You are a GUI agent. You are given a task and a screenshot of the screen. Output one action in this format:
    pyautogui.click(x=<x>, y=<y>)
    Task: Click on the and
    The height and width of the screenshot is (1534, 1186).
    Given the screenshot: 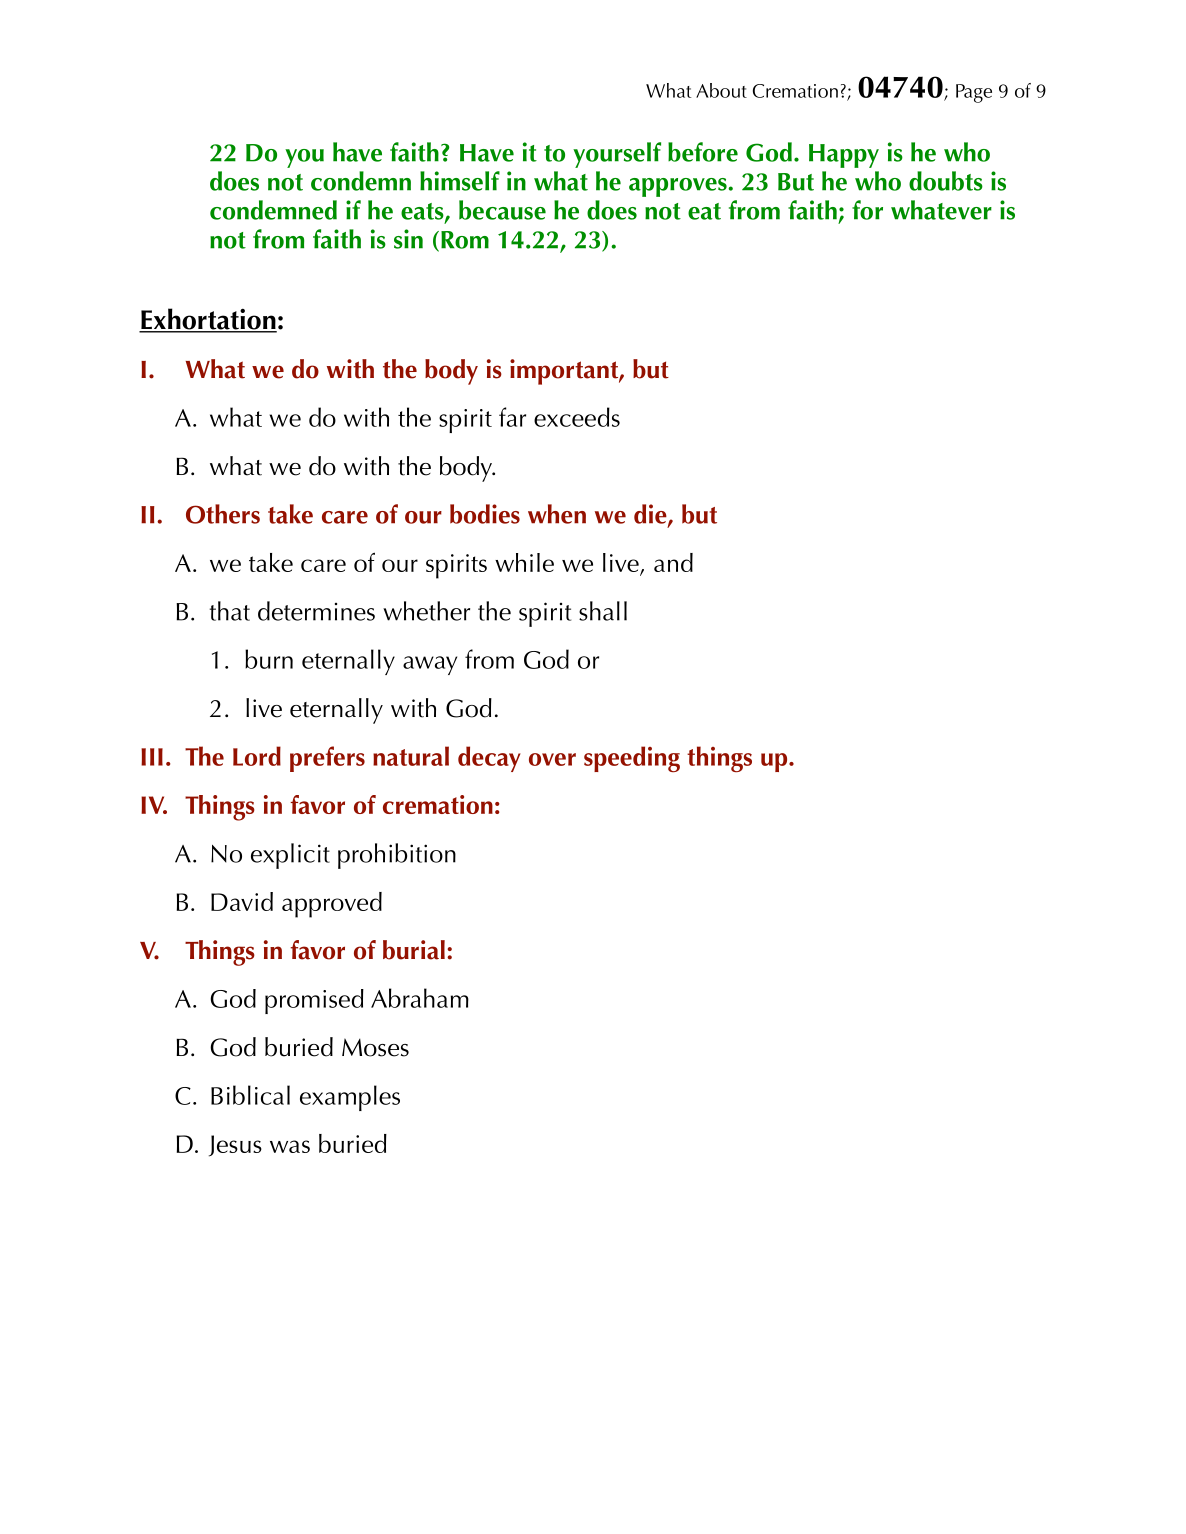 What is the action you would take?
    pyautogui.click(x=673, y=562)
